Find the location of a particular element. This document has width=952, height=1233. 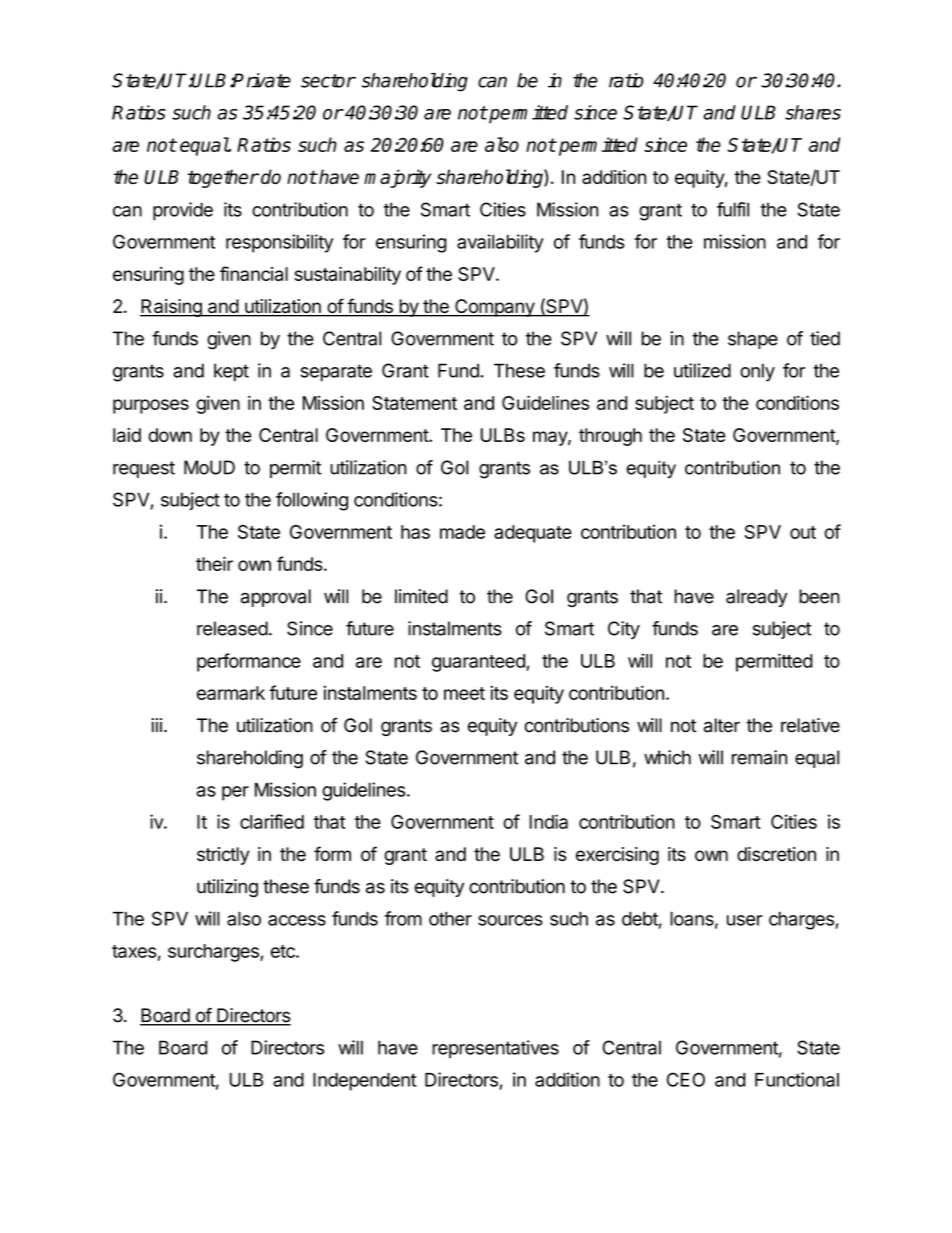

earmark is located at coordinates (231, 693).
